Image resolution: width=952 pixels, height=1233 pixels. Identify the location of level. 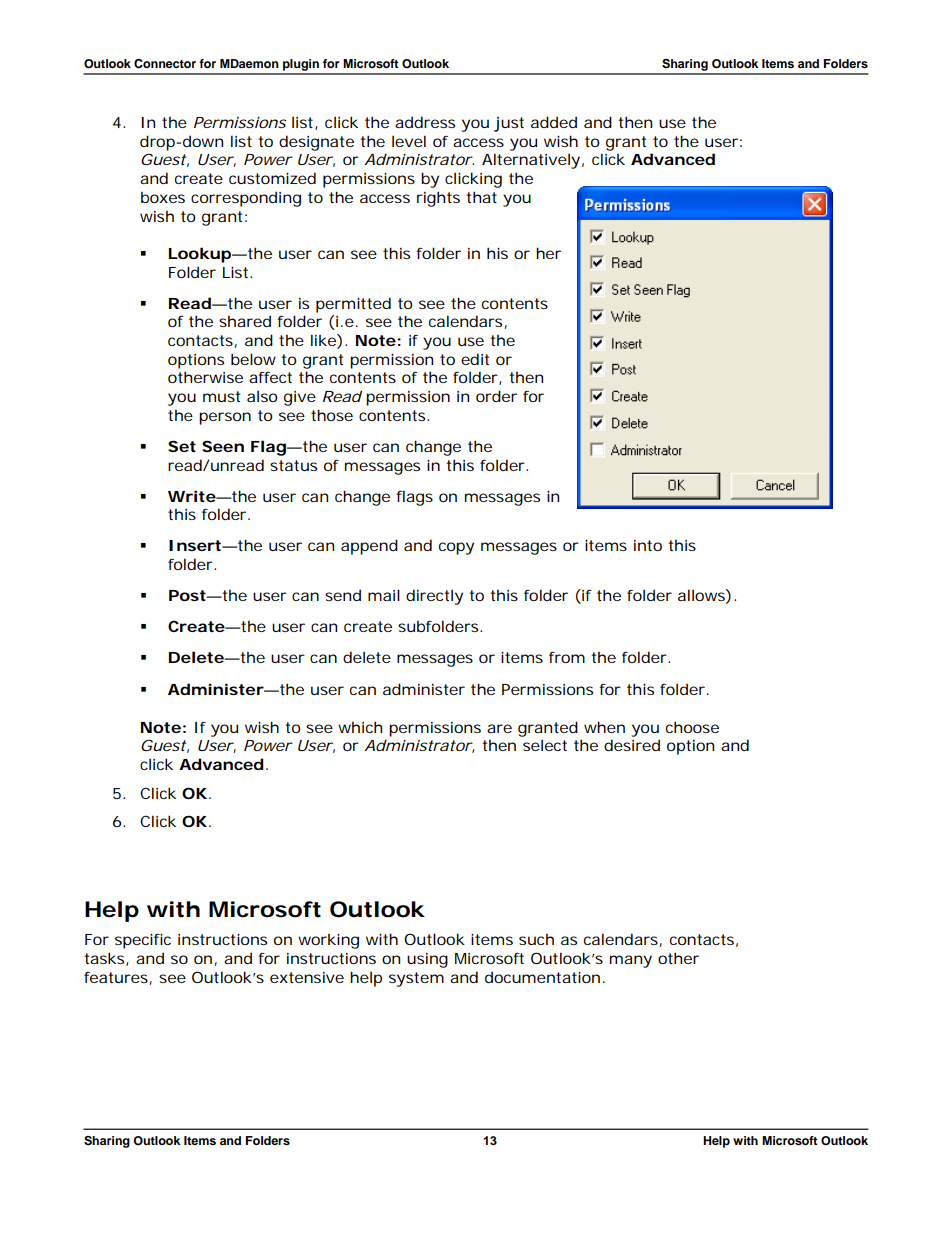
(409, 141).
